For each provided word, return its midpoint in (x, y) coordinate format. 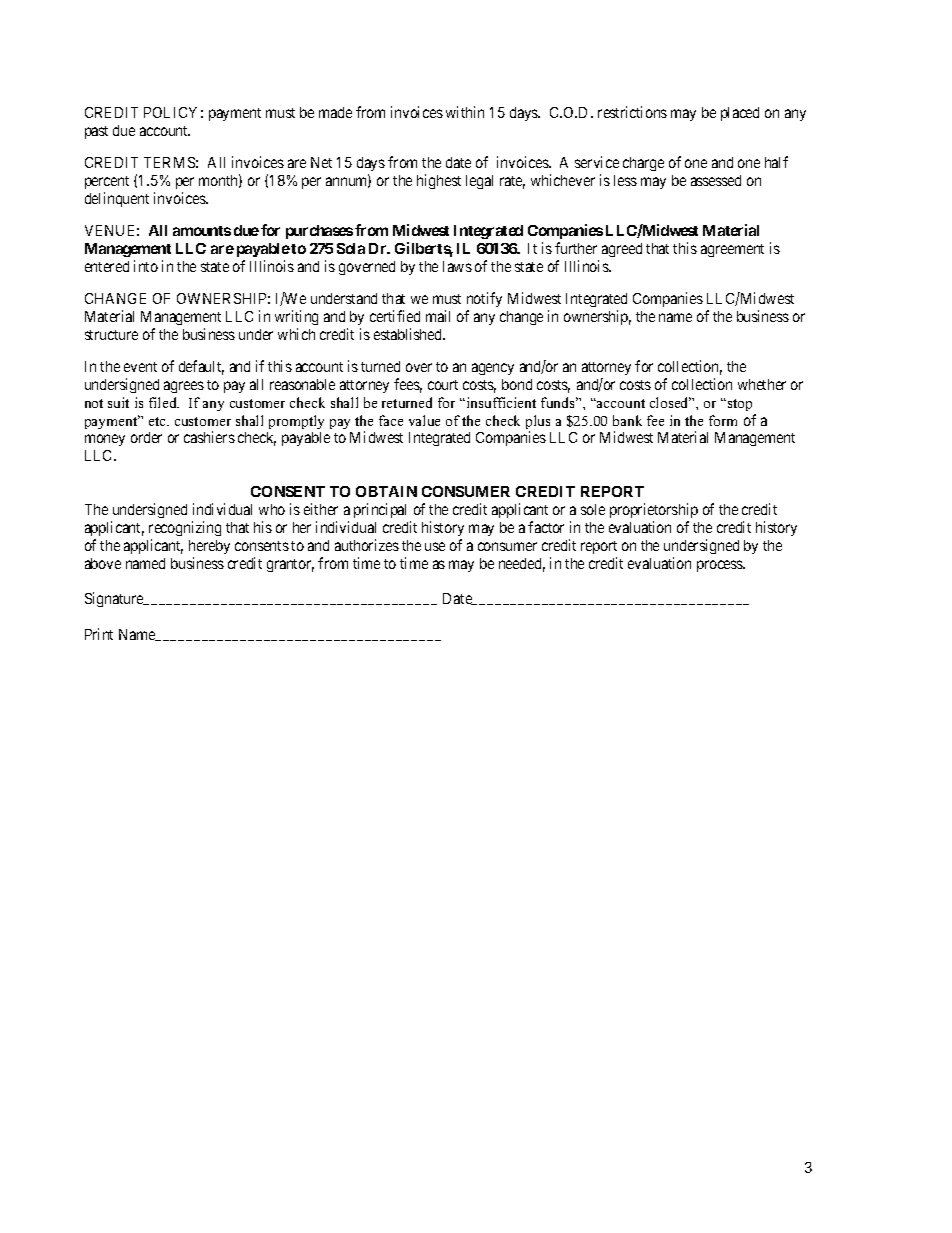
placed (740, 114)
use (435, 546)
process (721, 566)
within (465, 112)
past (96, 132)
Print (99, 634)
